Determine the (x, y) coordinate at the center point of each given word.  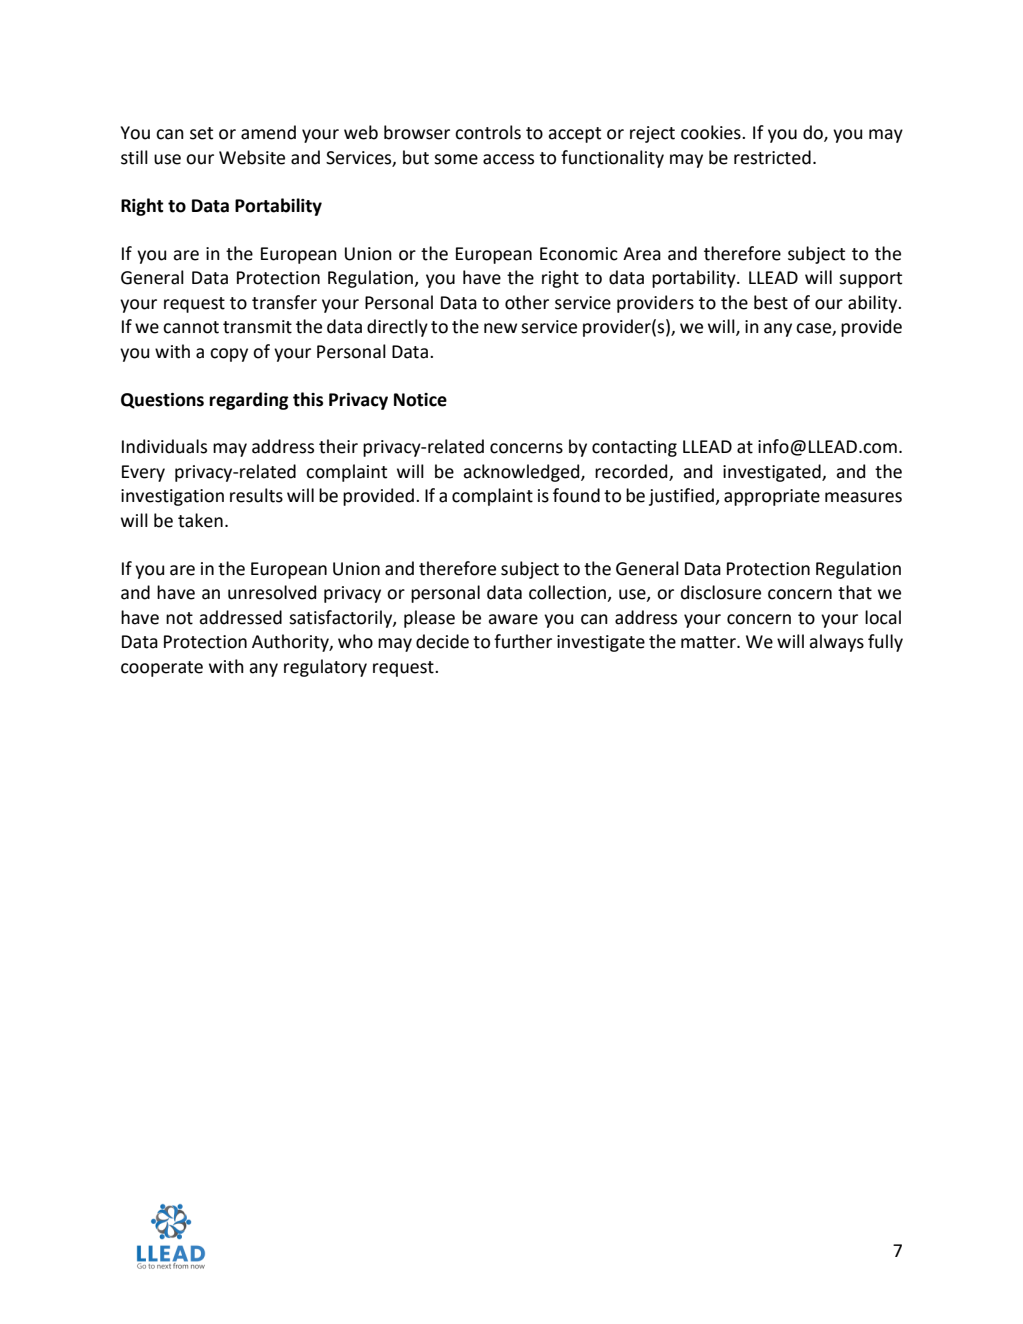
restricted (772, 157)
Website (252, 157)
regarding (249, 401)
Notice (420, 400)
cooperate (162, 669)
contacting (634, 448)
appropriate (772, 497)
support (870, 280)
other (527, 302)
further (523, 641)
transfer (284, 302)
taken (200, 520)
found (576, 495)
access (508, 159)
